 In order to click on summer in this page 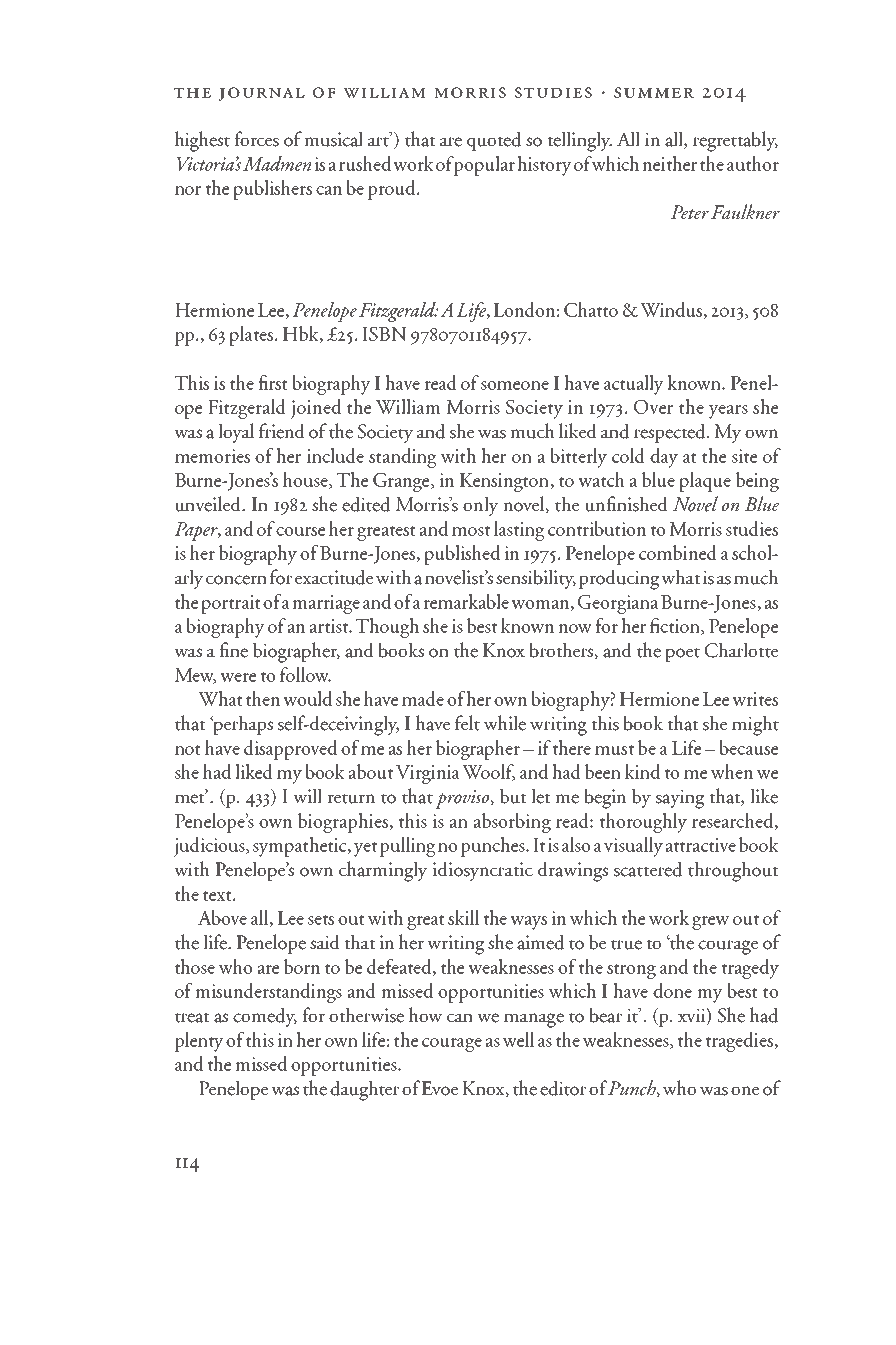, I will do `click(654, 92)`.
